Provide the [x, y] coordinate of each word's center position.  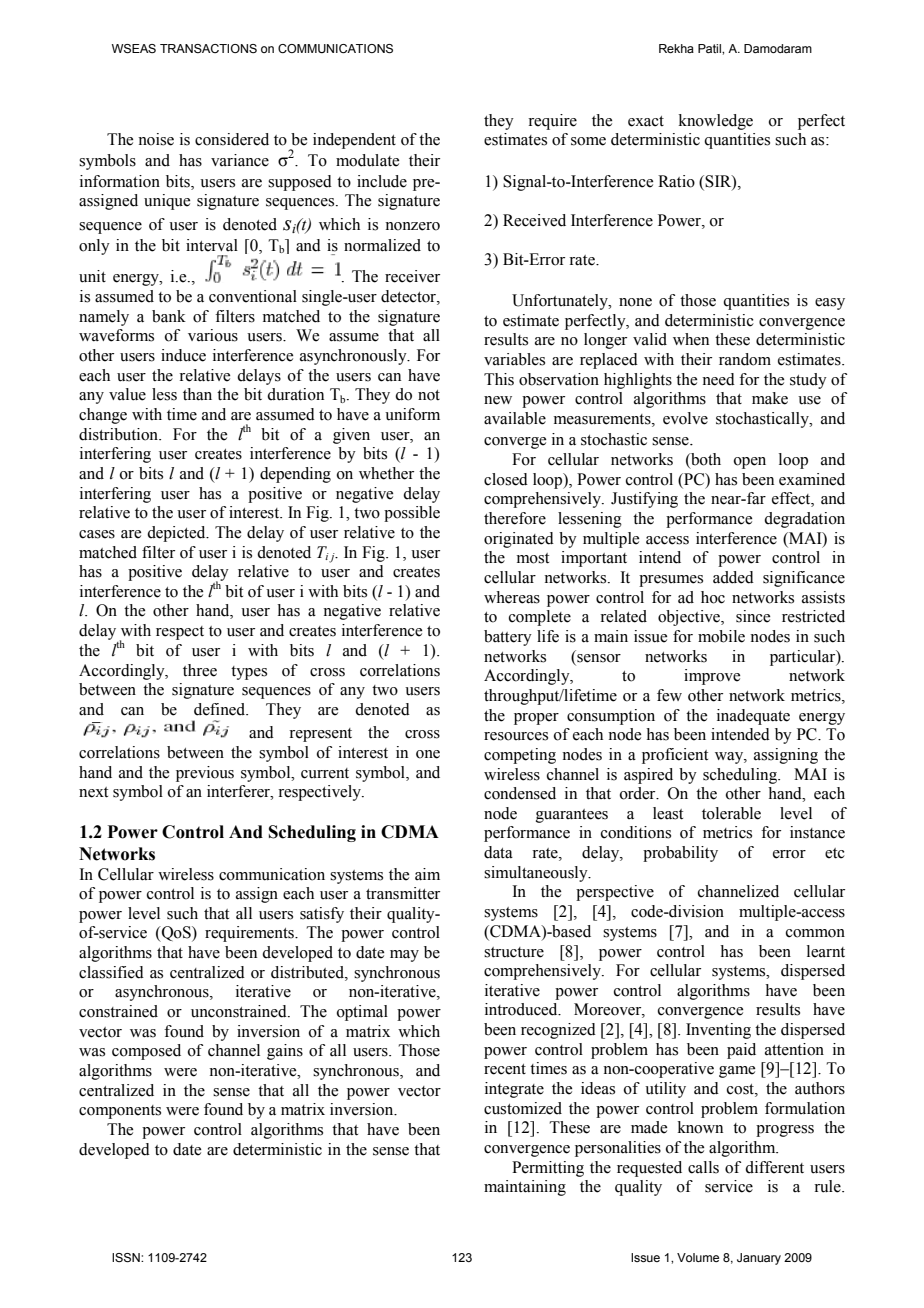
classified [111, 972]
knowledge [716, 122]
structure [514, 952]
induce [183, 355]
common [815, 933]
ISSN [127, 1258]
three [200, 670]
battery [508, 638]
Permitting [548, 1169]
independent [354, 141]
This [499, 379]
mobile [721, 636]
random [745, 359]
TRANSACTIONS [208, 48]
